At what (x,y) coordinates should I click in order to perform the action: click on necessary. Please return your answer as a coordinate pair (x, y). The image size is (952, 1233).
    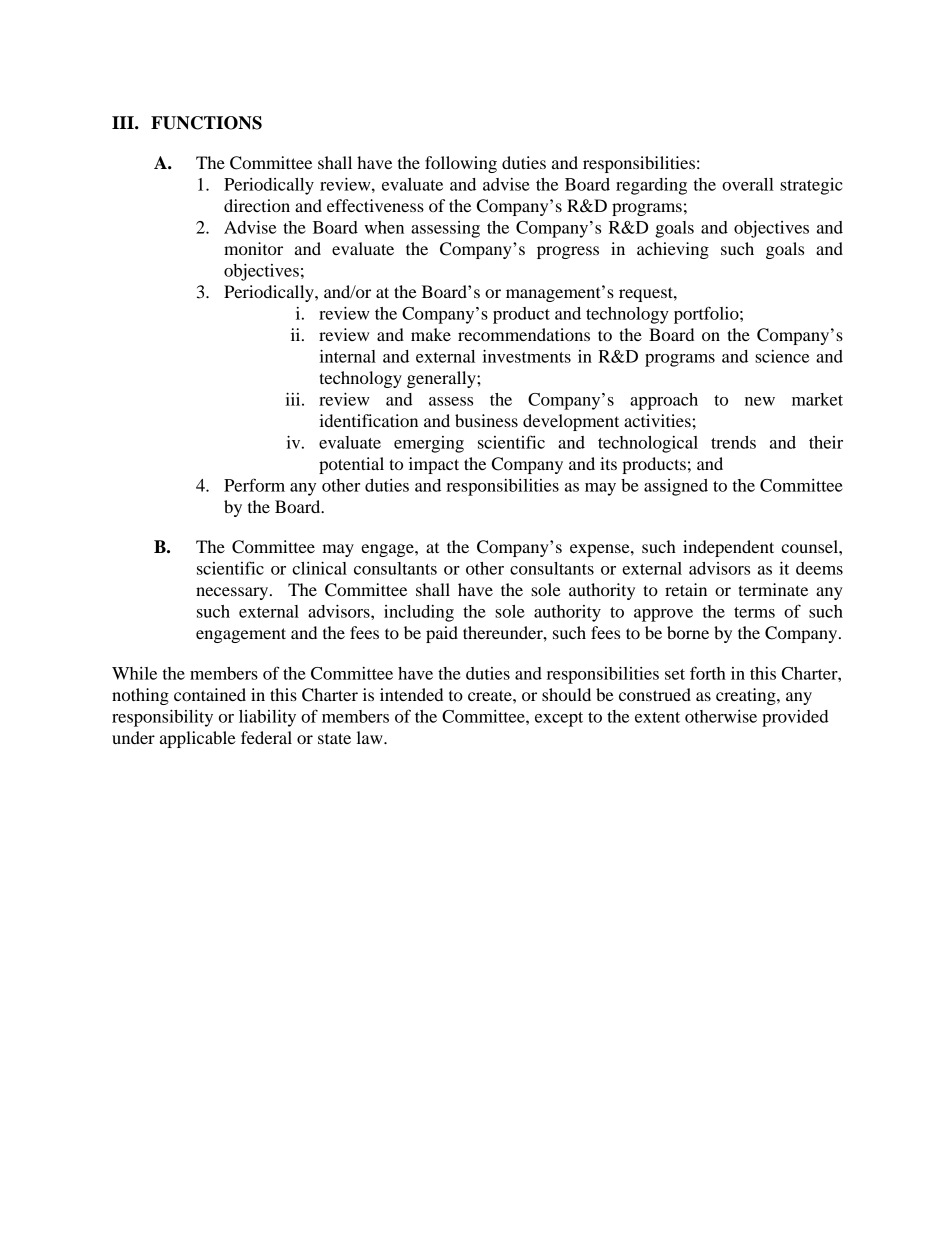
    Looking at the image, I should click on (233, 593).
